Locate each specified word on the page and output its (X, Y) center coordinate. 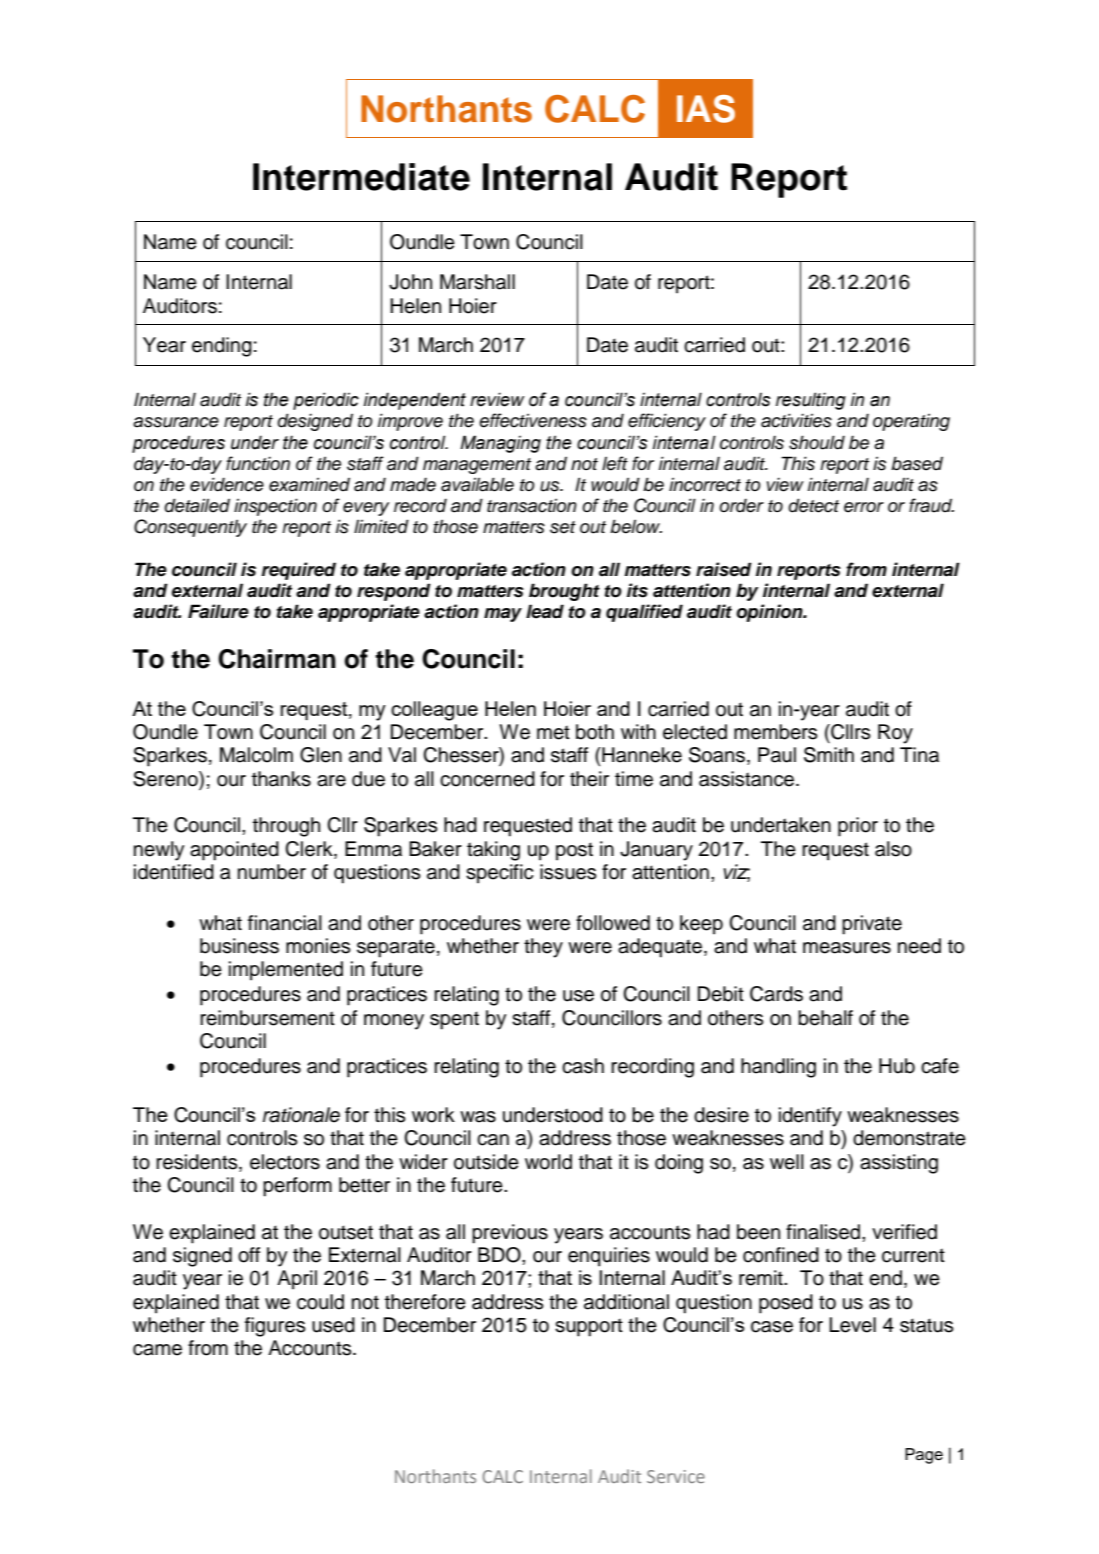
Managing (500, 444)
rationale (301, 1115)
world (548, 1162)
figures (275, 1327)
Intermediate (361, 177)
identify (810, 1117)
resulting (811, 401)
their (589, 779)
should (817, 442)
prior (858, 827)
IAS (706, 109)
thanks (281, 779)
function (258, 463)
